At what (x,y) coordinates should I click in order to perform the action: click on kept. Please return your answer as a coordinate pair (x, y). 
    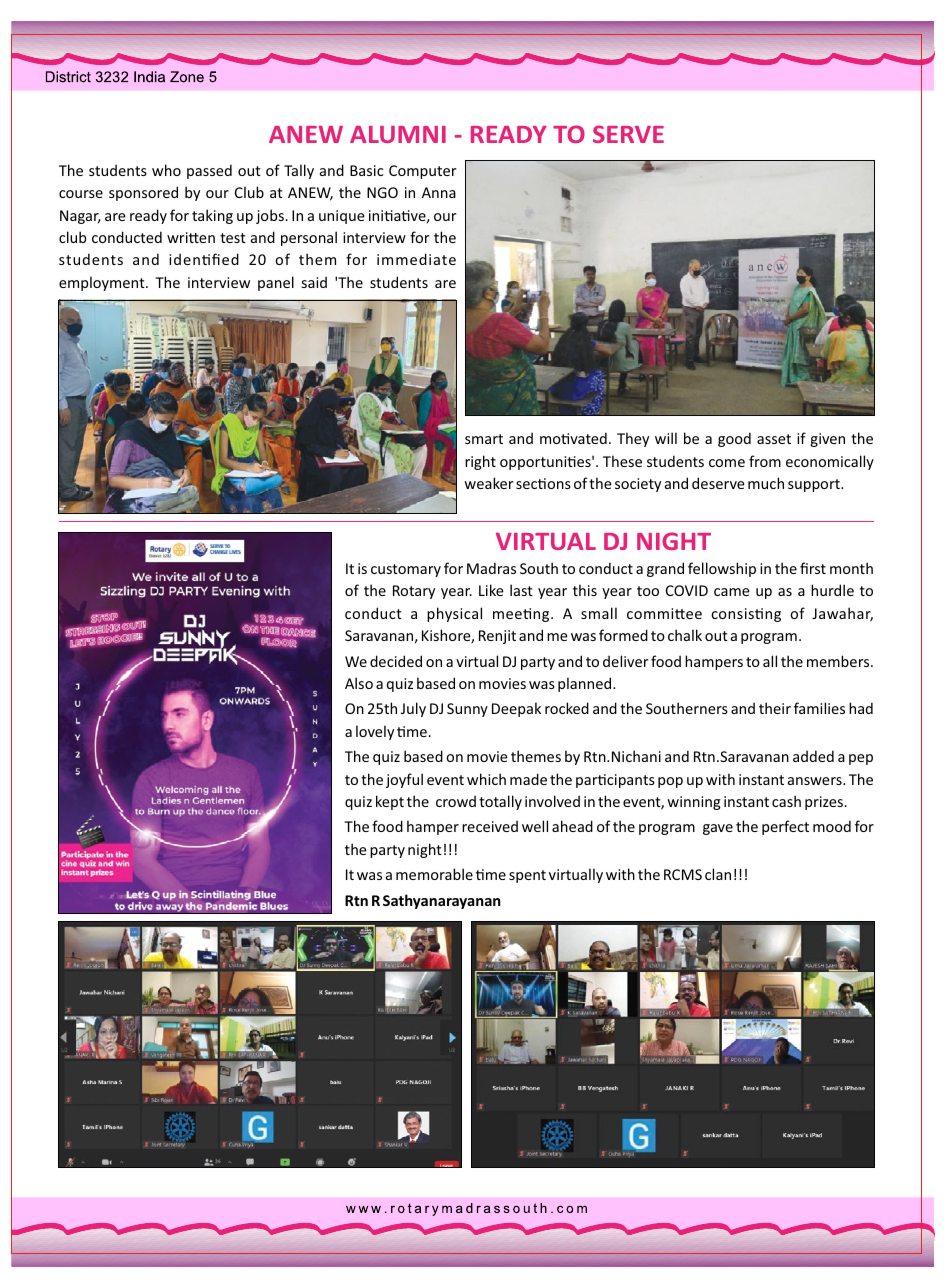
    Looking at the image, I should click on (390, 802).
